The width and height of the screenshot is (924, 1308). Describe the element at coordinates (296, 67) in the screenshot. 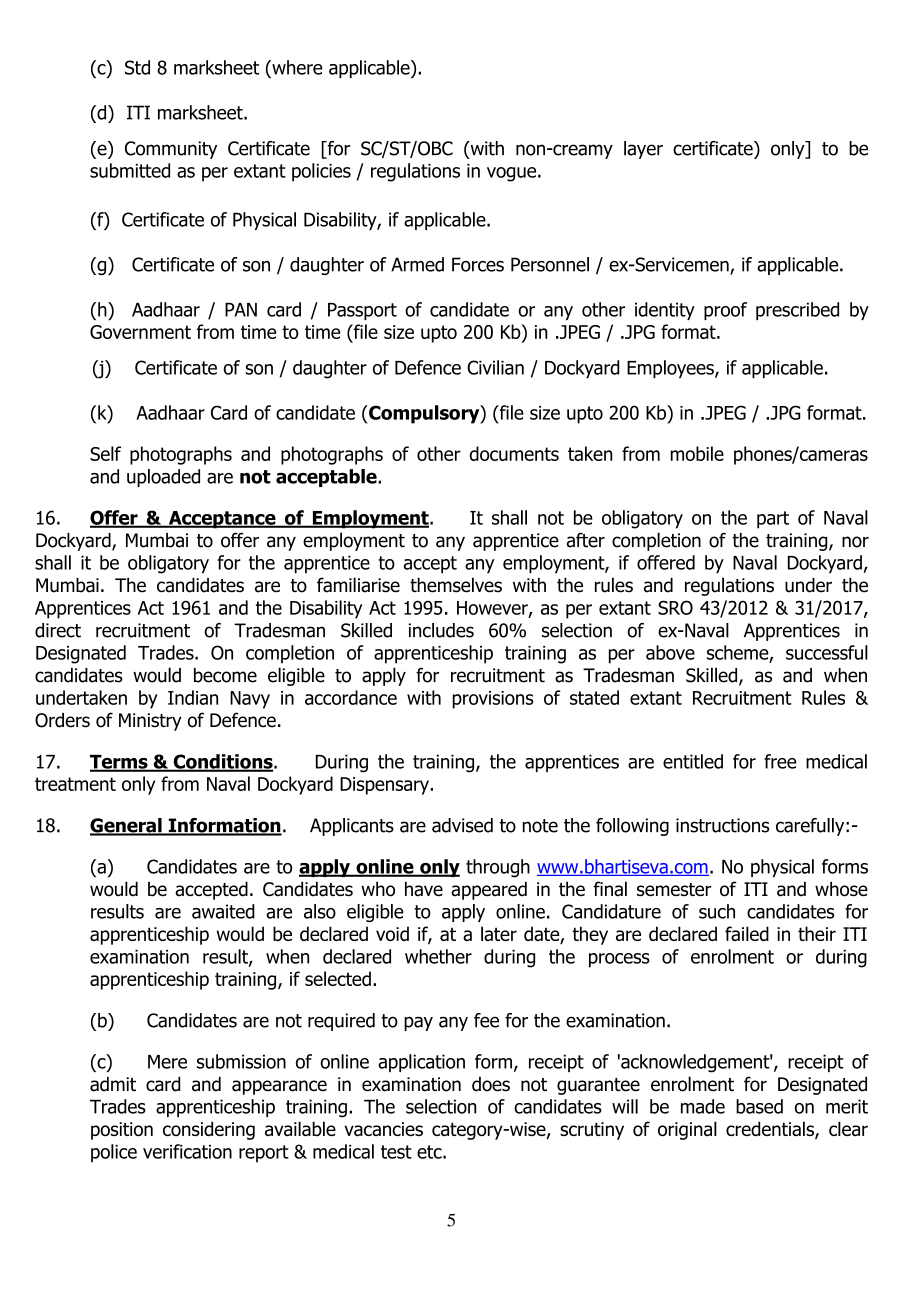

I see `where` at that location.
